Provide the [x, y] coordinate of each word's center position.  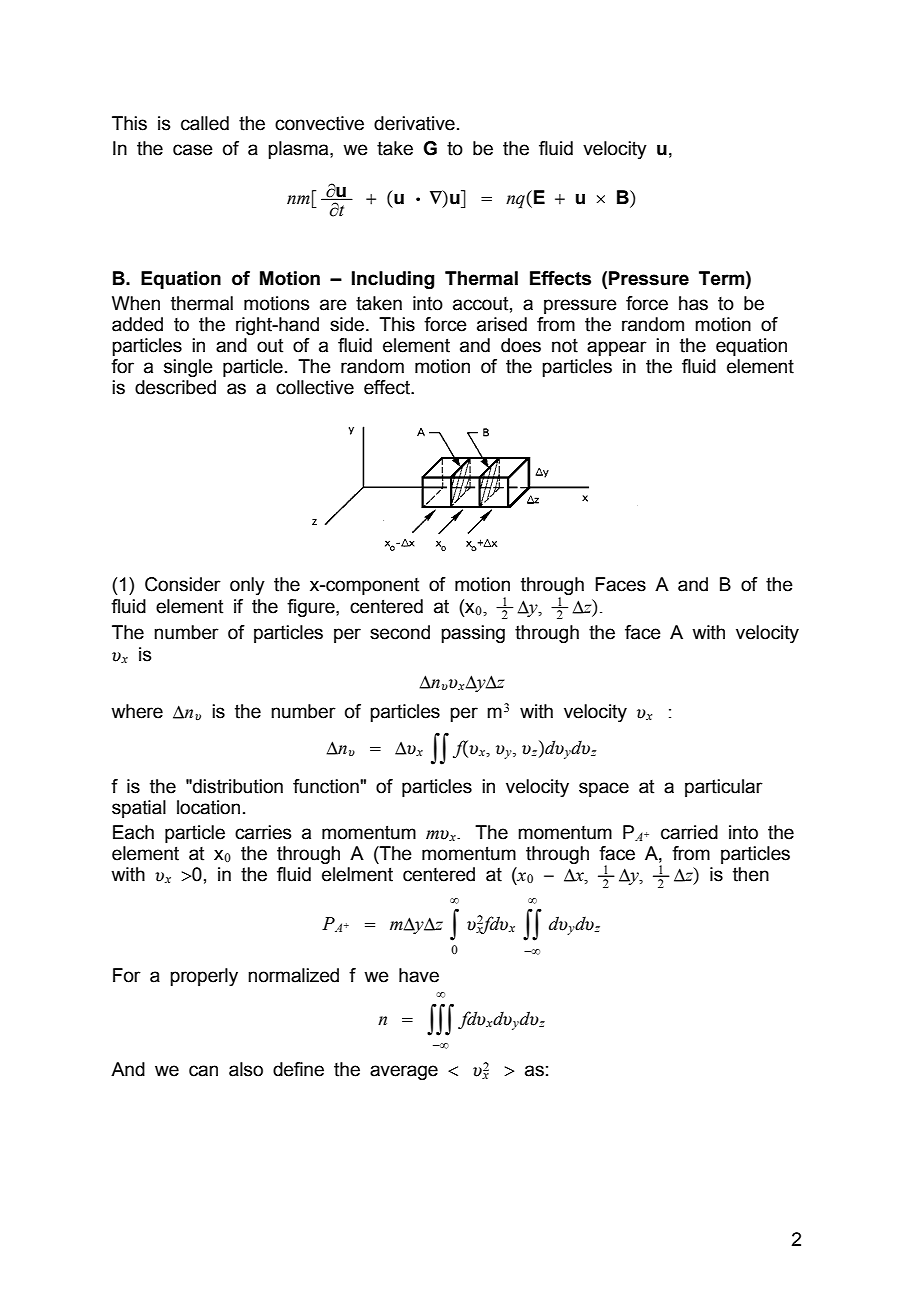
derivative [414, 123]
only [247, 586]
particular [724, 788]
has [693, 303]
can [203, 1071]
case [193, 150]
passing [473, 634]
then [751, 874]
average [404, 1072]
